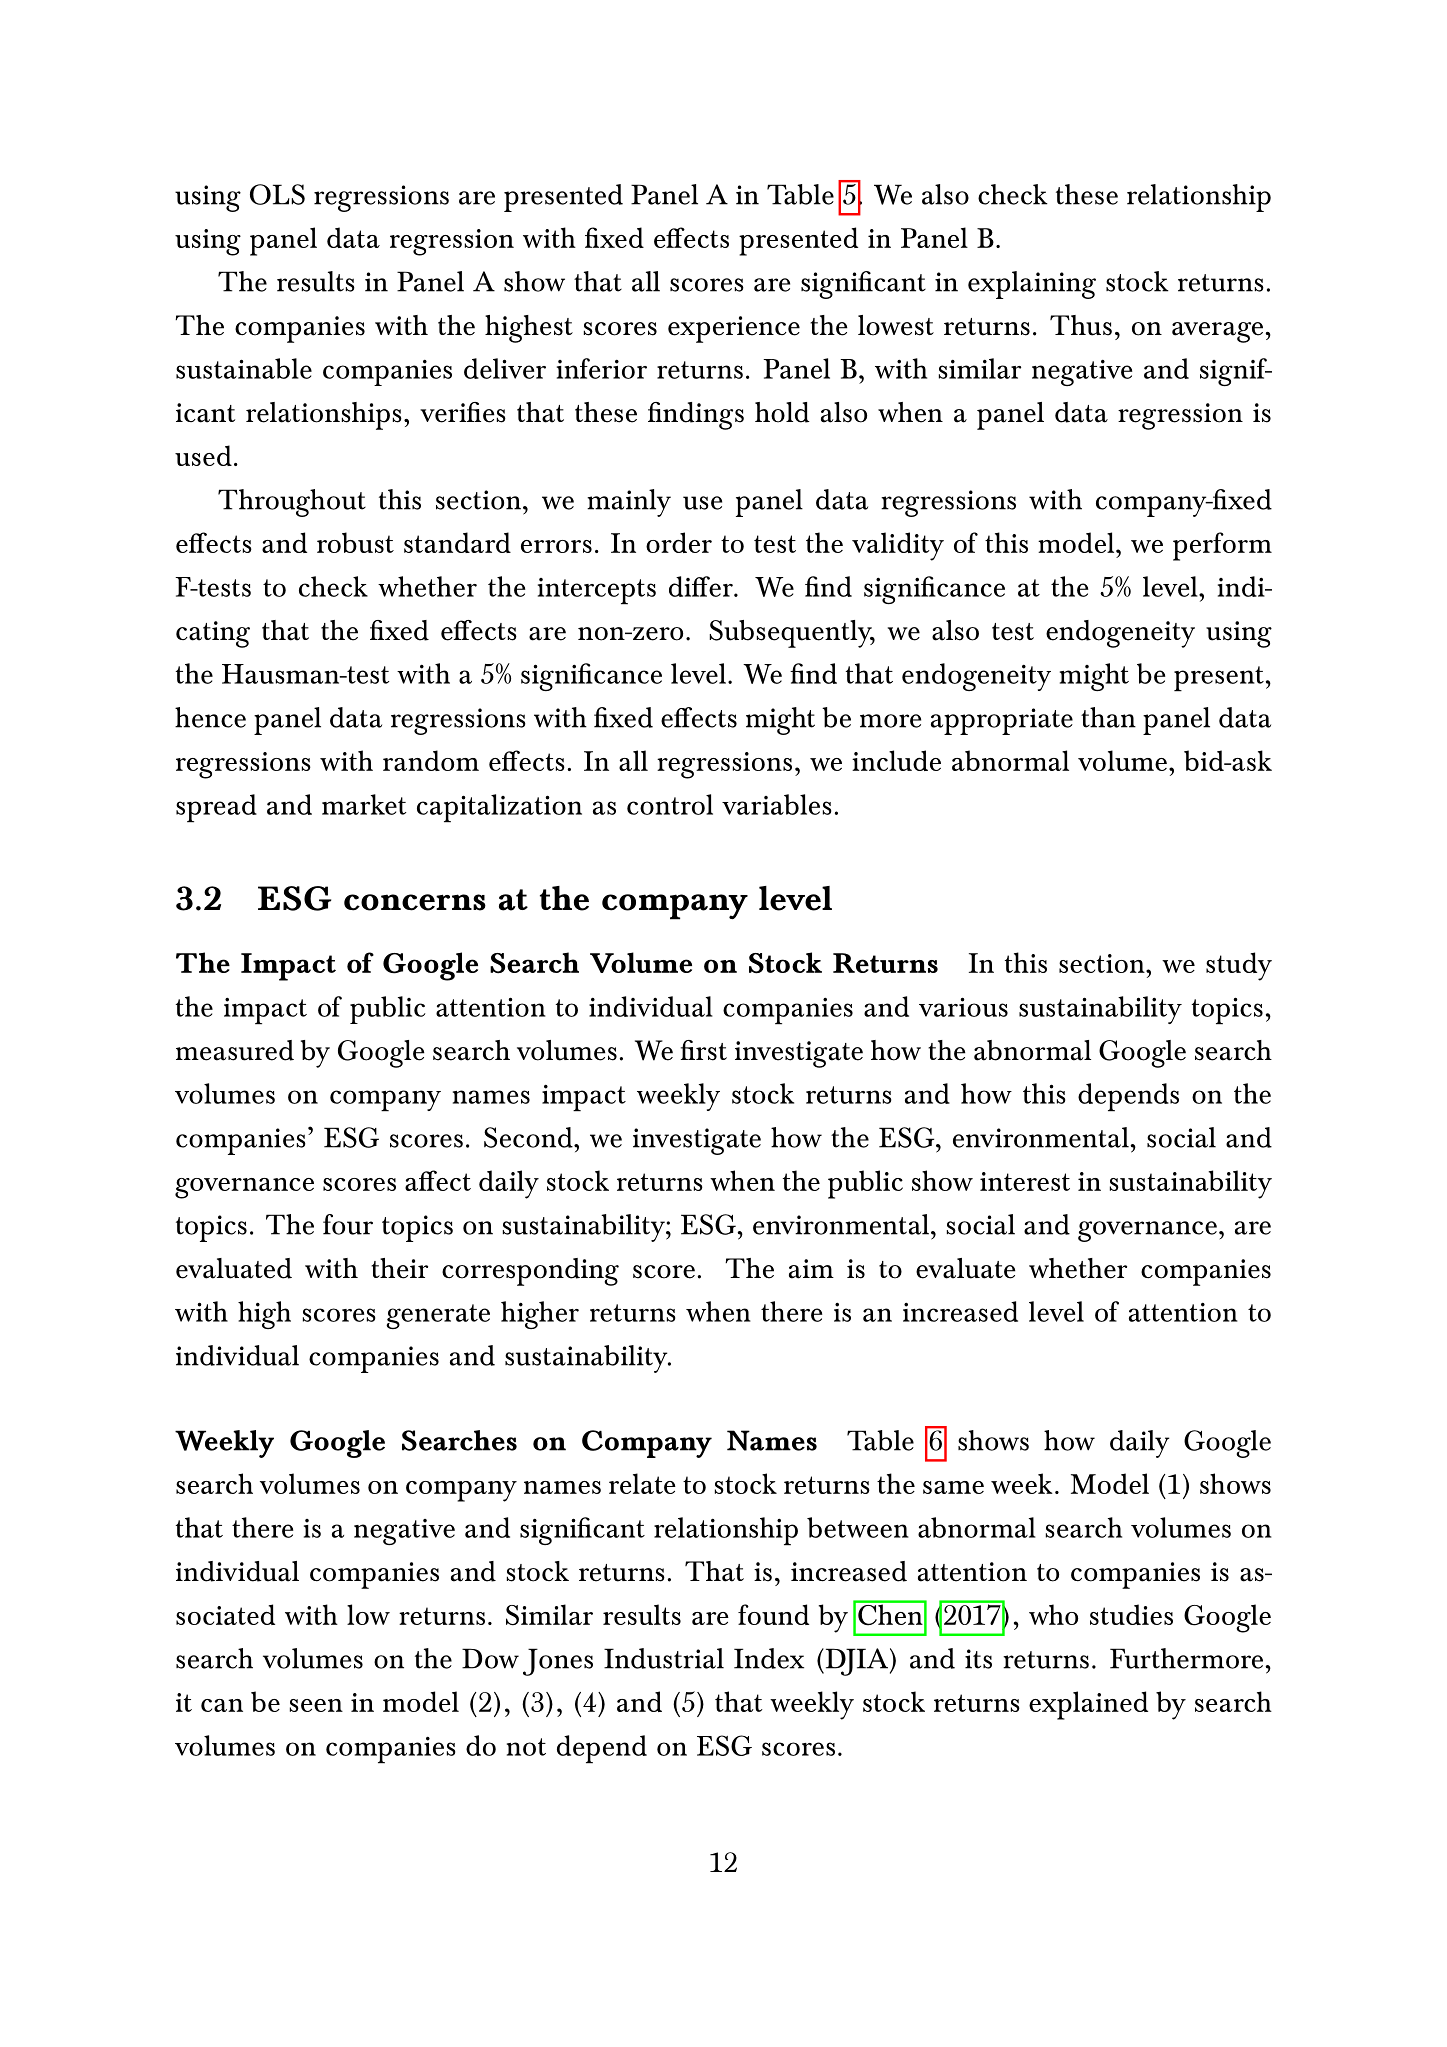 This page has height=2047, width=1447. What do you see at coordinates (1088, 1705) in the page?
I see `explained` at bounding box center [1088, 1705].
